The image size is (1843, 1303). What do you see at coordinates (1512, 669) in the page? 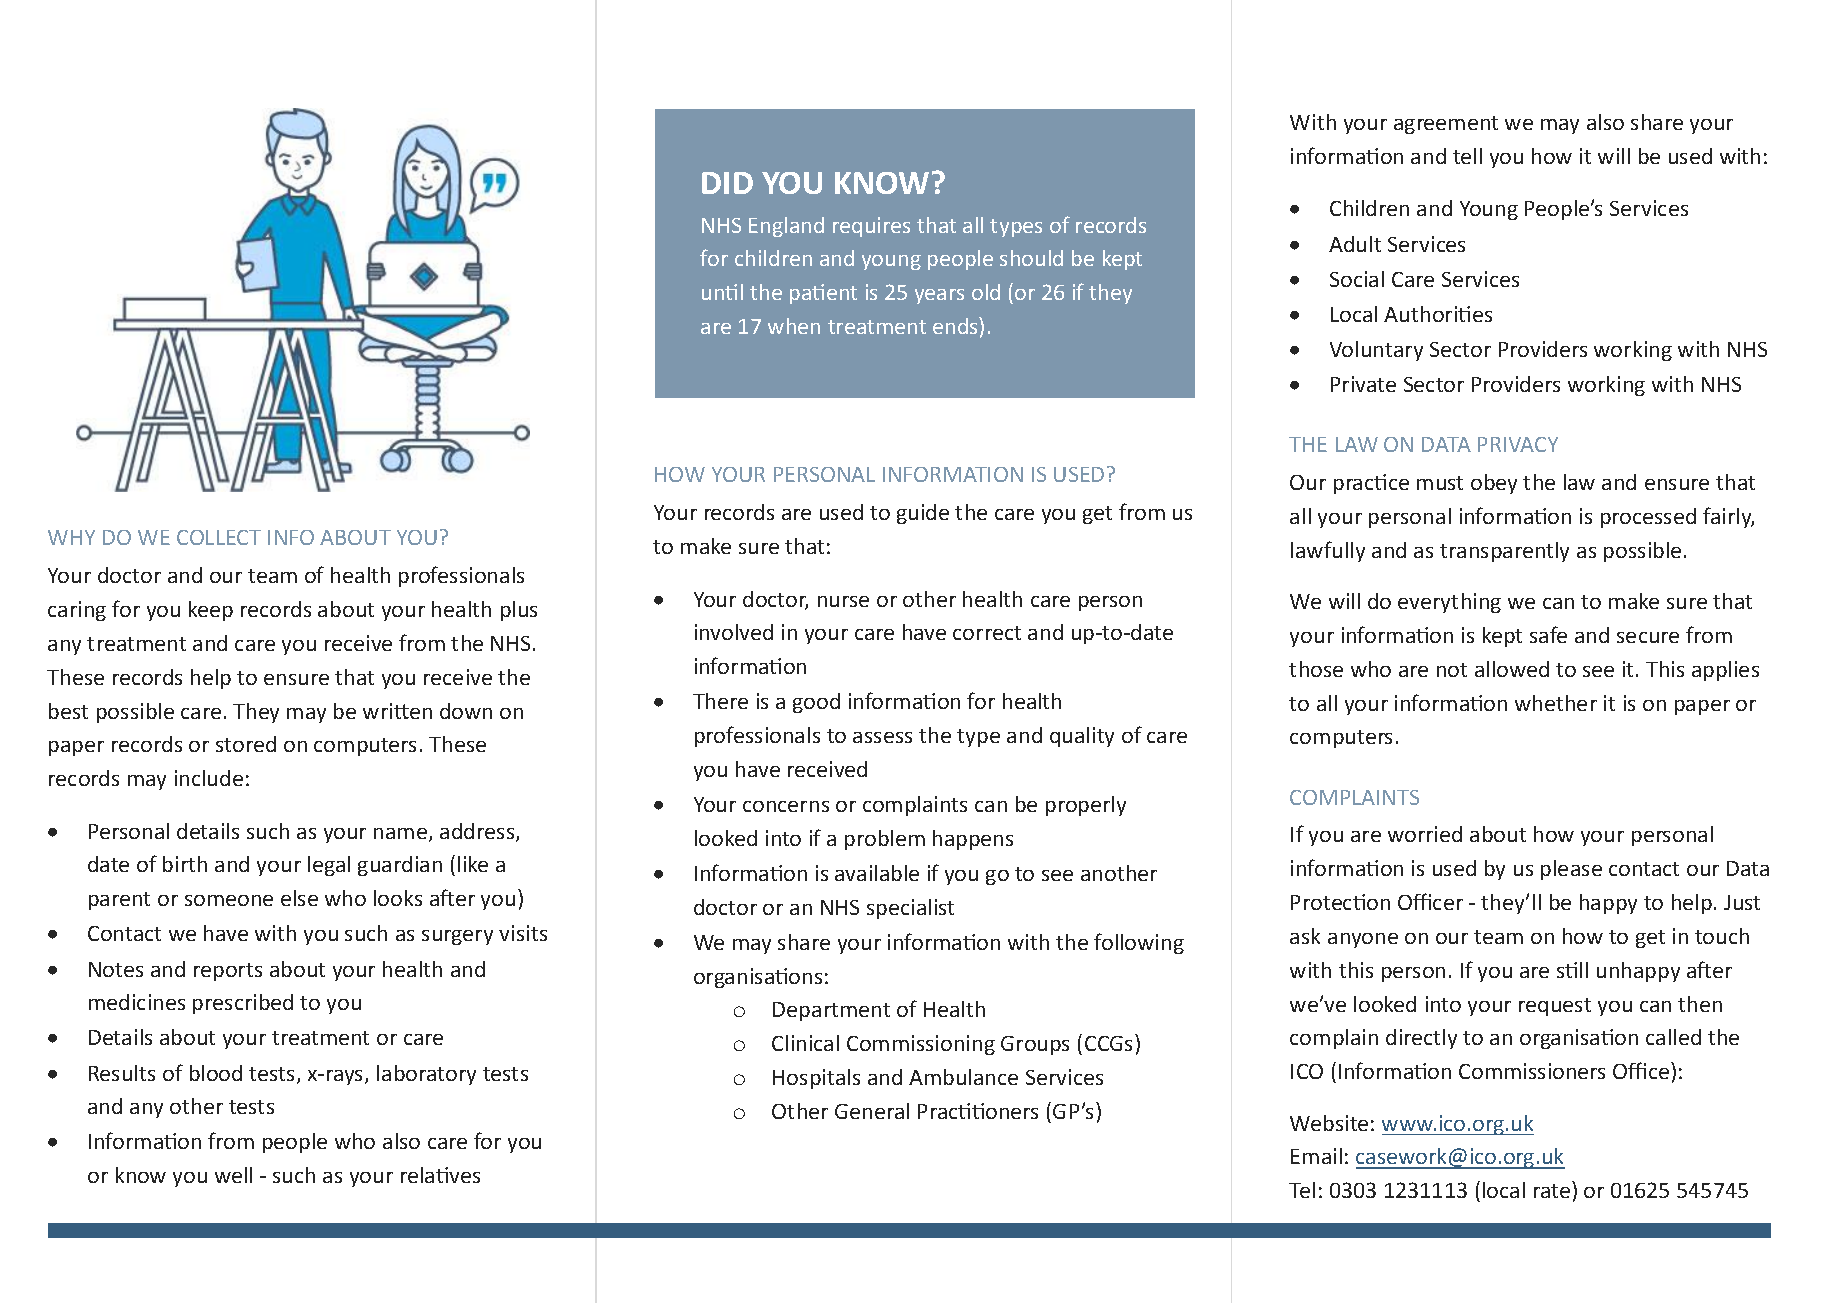
I see `allowed` at bounding box center [1512, 669].
